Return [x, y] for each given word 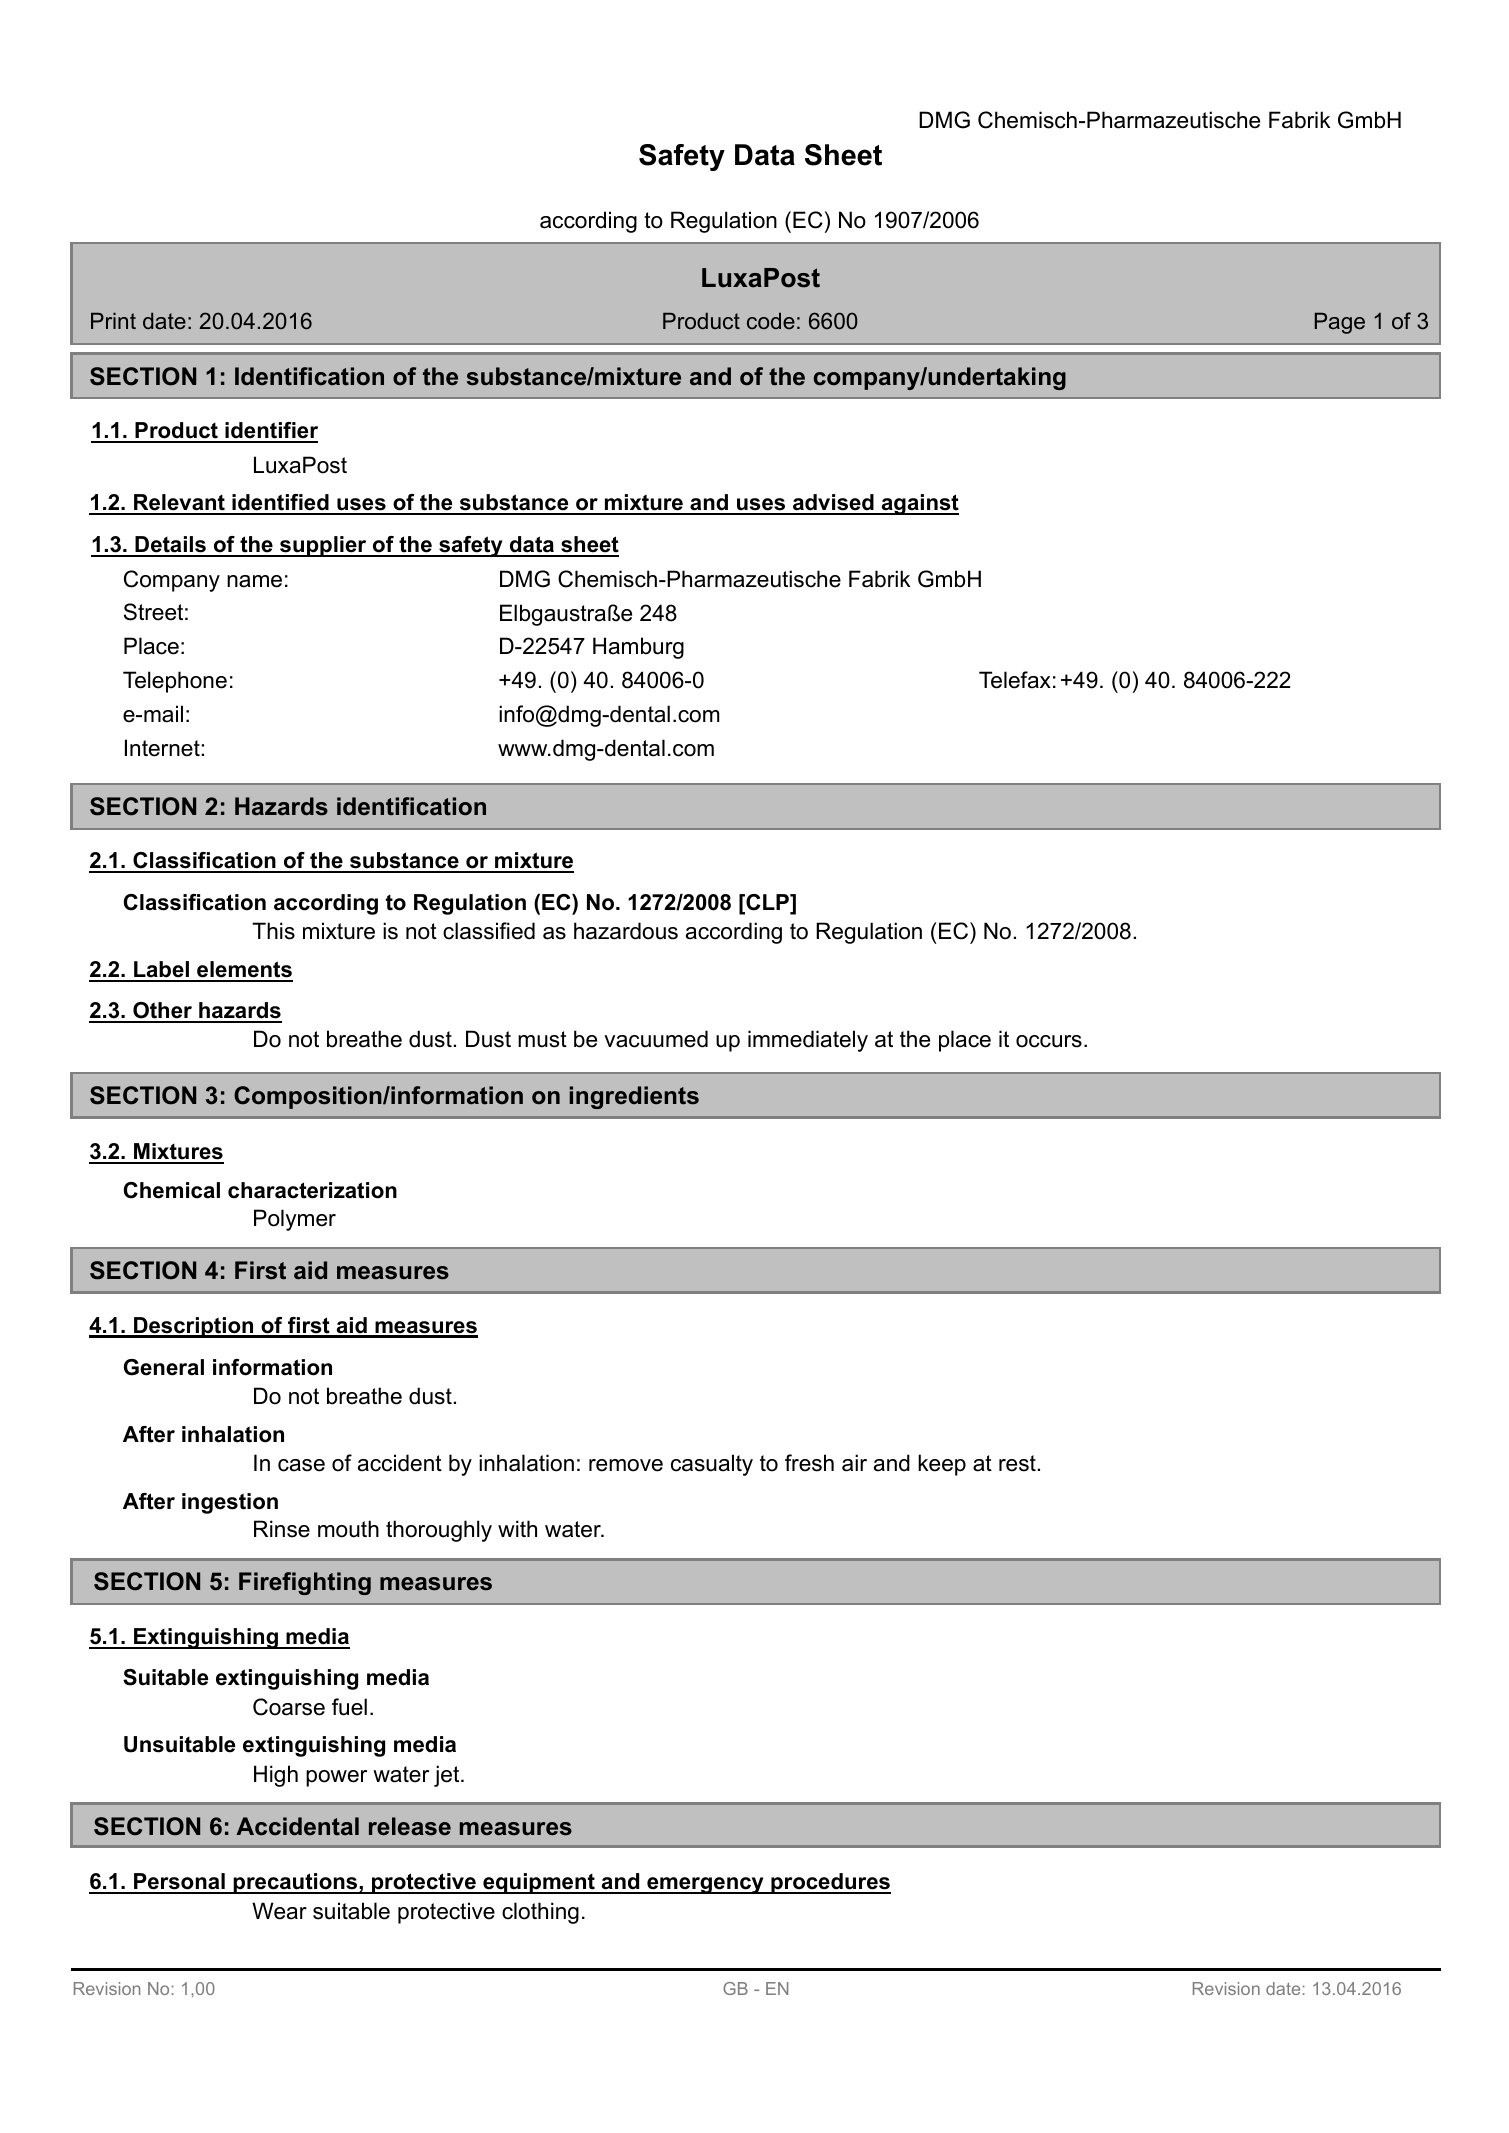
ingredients [634, 1097]
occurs [1049, 1041]
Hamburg [638, 648]
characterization [312, 1190]
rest [1017, 1463]
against [919, 504]
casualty [712, 1465]
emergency [705, 1885]
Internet [163, 748]
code [771, 320]
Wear [279, 1911]
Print [113, 320]
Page [1340, 323]
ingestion [230, 1503]
